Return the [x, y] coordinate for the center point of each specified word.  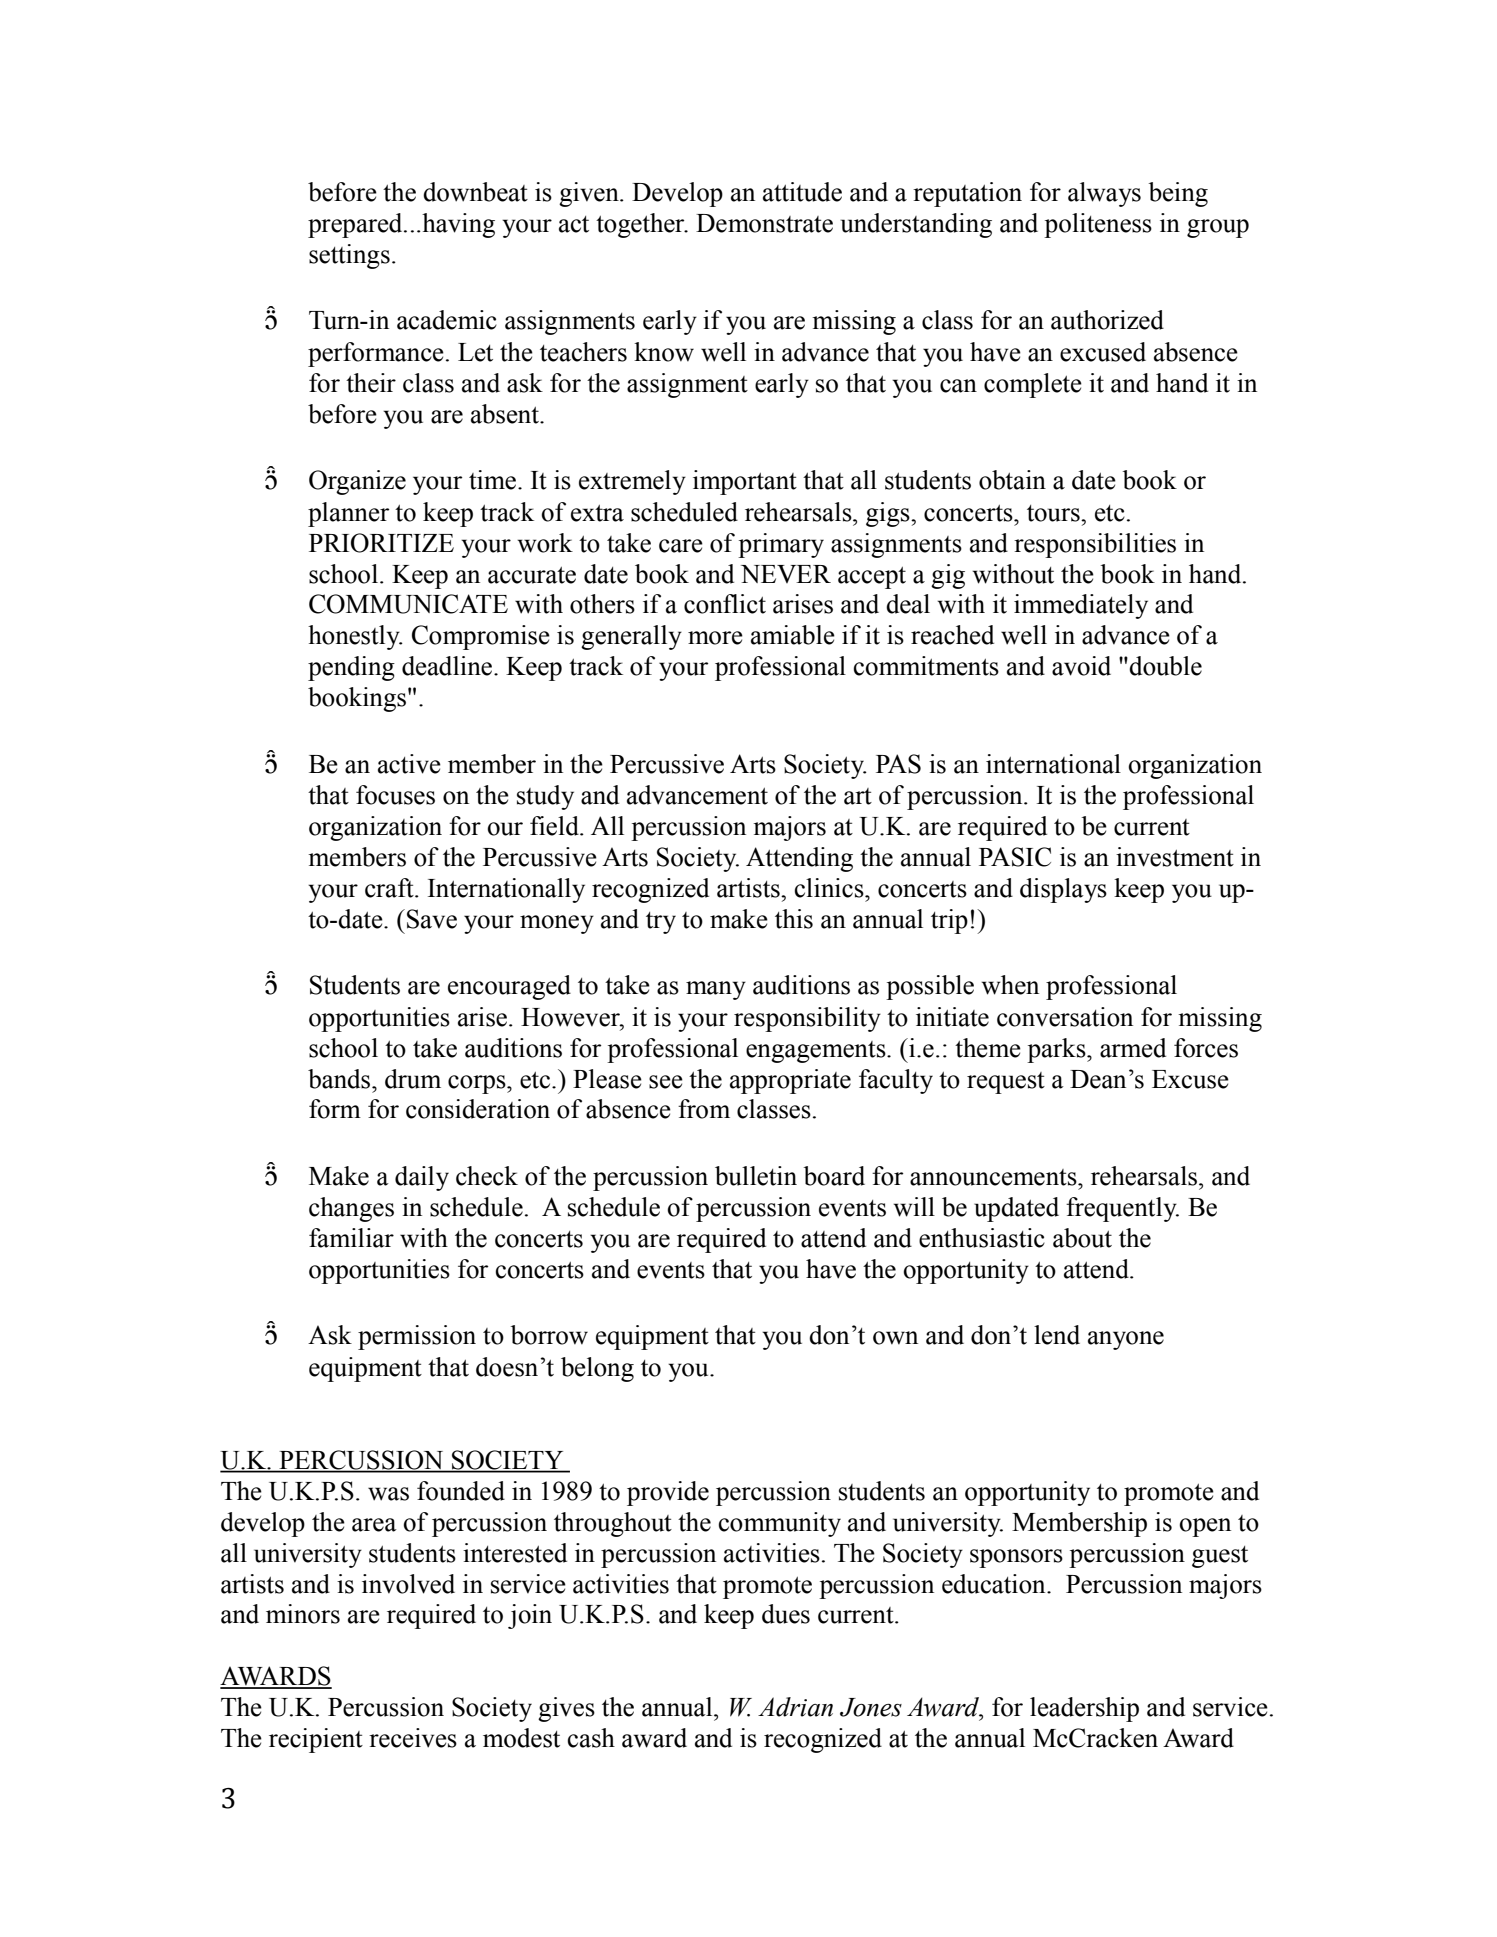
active [409, 764]
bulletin [756, 1176]
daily [422, 1178]
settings [349, 256]
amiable [793, 635]
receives [413, 1738]
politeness [1098, 225]
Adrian [795, 1707]
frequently [1122, 1209]
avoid [1081, 666]
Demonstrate [764, 223]
